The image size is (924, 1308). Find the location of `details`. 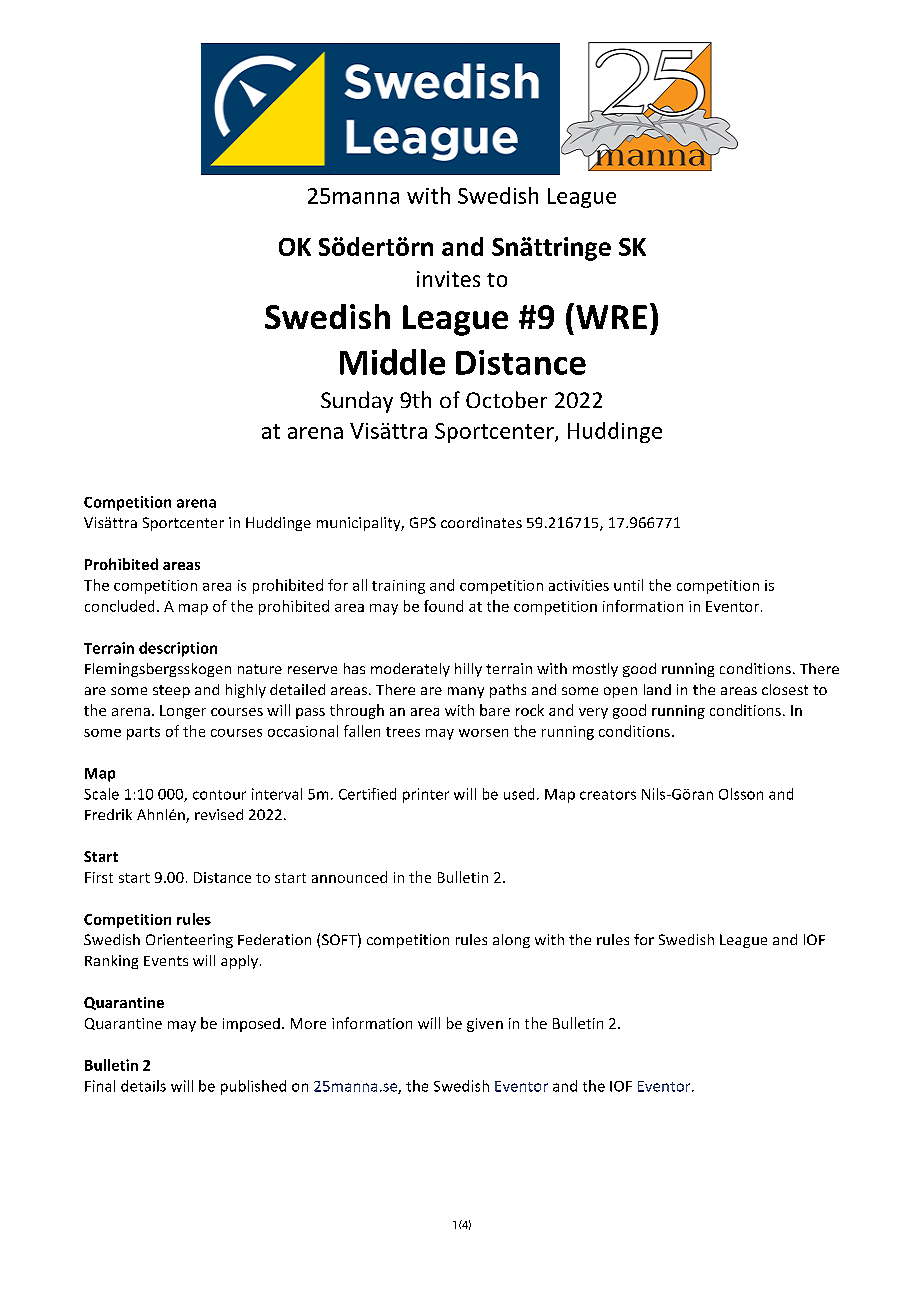

details is located at coordinates (143, 1086).
